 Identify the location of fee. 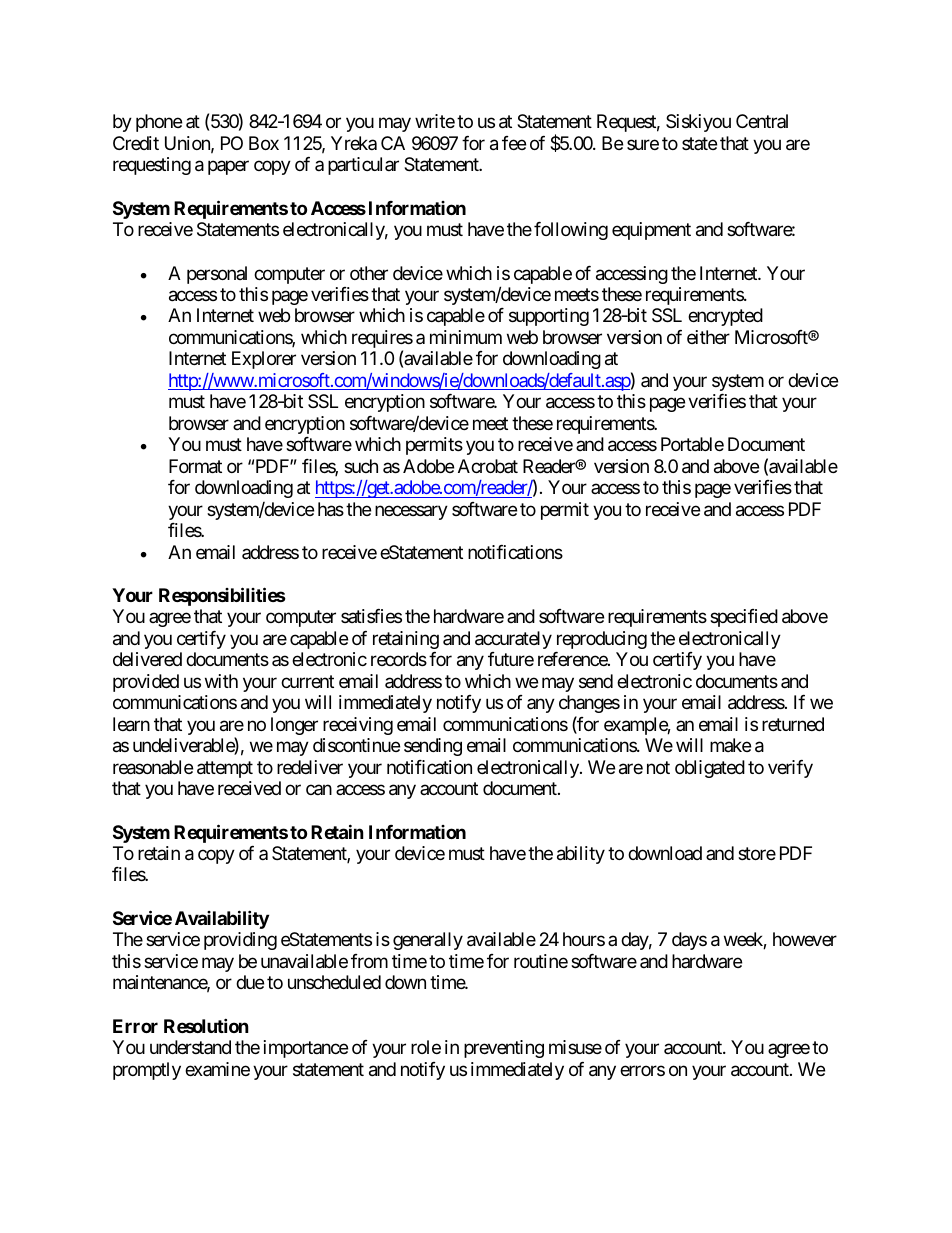
(514, 143).
